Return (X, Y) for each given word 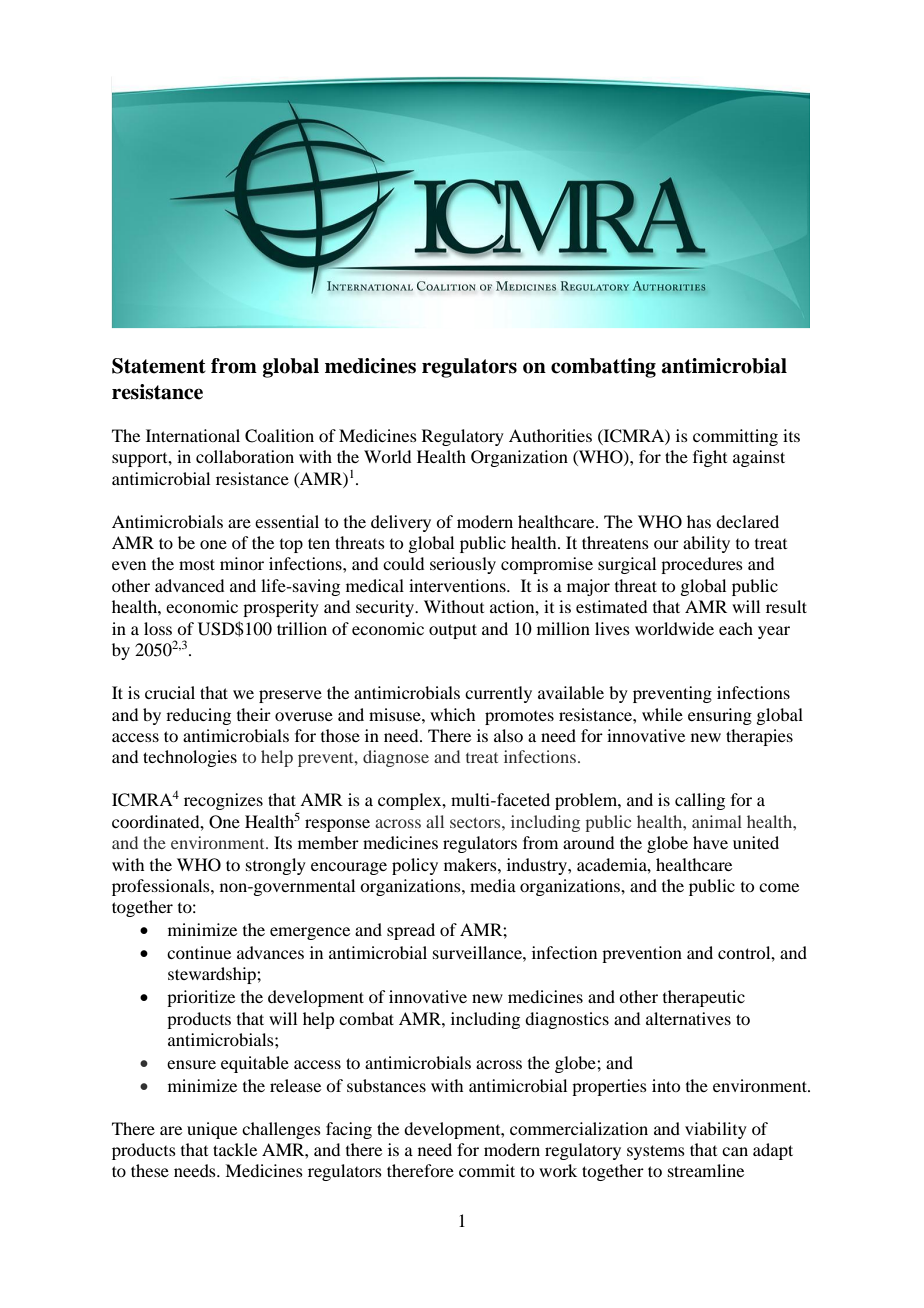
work (558, 1170)
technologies (190, 758)
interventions (458, 585)
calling (700, 801)
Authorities (550, 435)
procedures (702, 565)
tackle (235, 1149)
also (508, 735)
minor (242, 563)
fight (710, 458)
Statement (159, 366)
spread (411, 931)
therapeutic (704, 998)
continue (199, 952)
